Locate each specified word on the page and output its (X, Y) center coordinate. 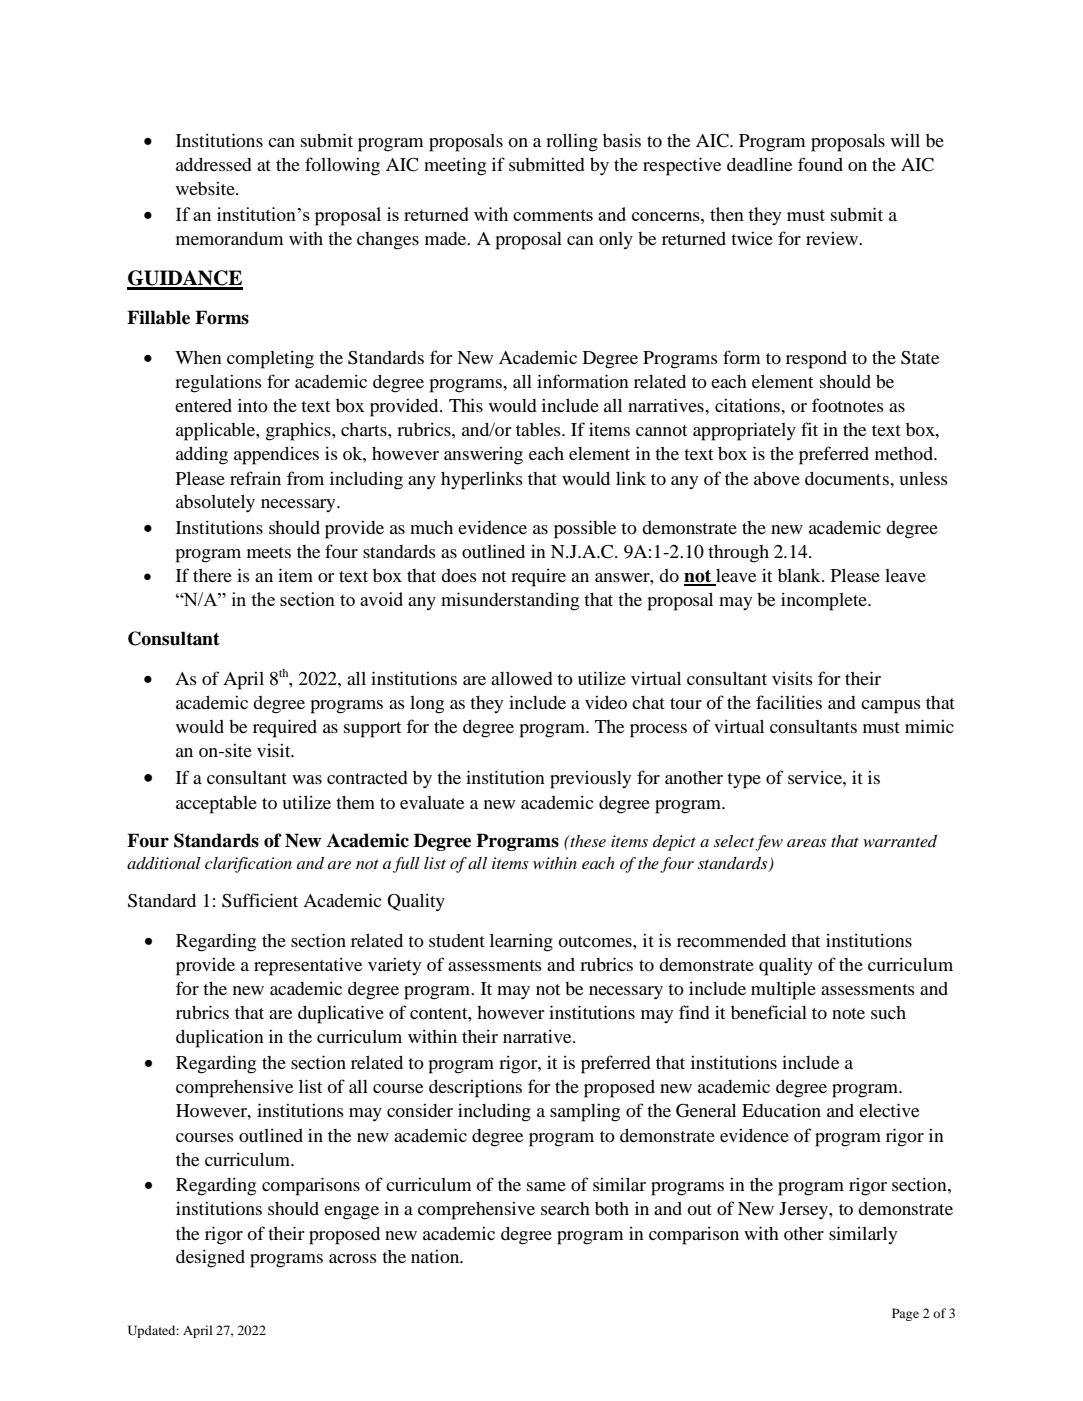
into (253, 405)
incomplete (825, 601)
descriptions (475, 1088)
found (820, 164)
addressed (214, 164)
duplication (220, 1038)
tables (539, 429)
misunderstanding (510, 601)
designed (210, 1258)
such (888, 1012)
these (587, 841)
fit (809, 429)
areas (807, 843)
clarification (248, 865)
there (212, 575)
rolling (572, 142)
